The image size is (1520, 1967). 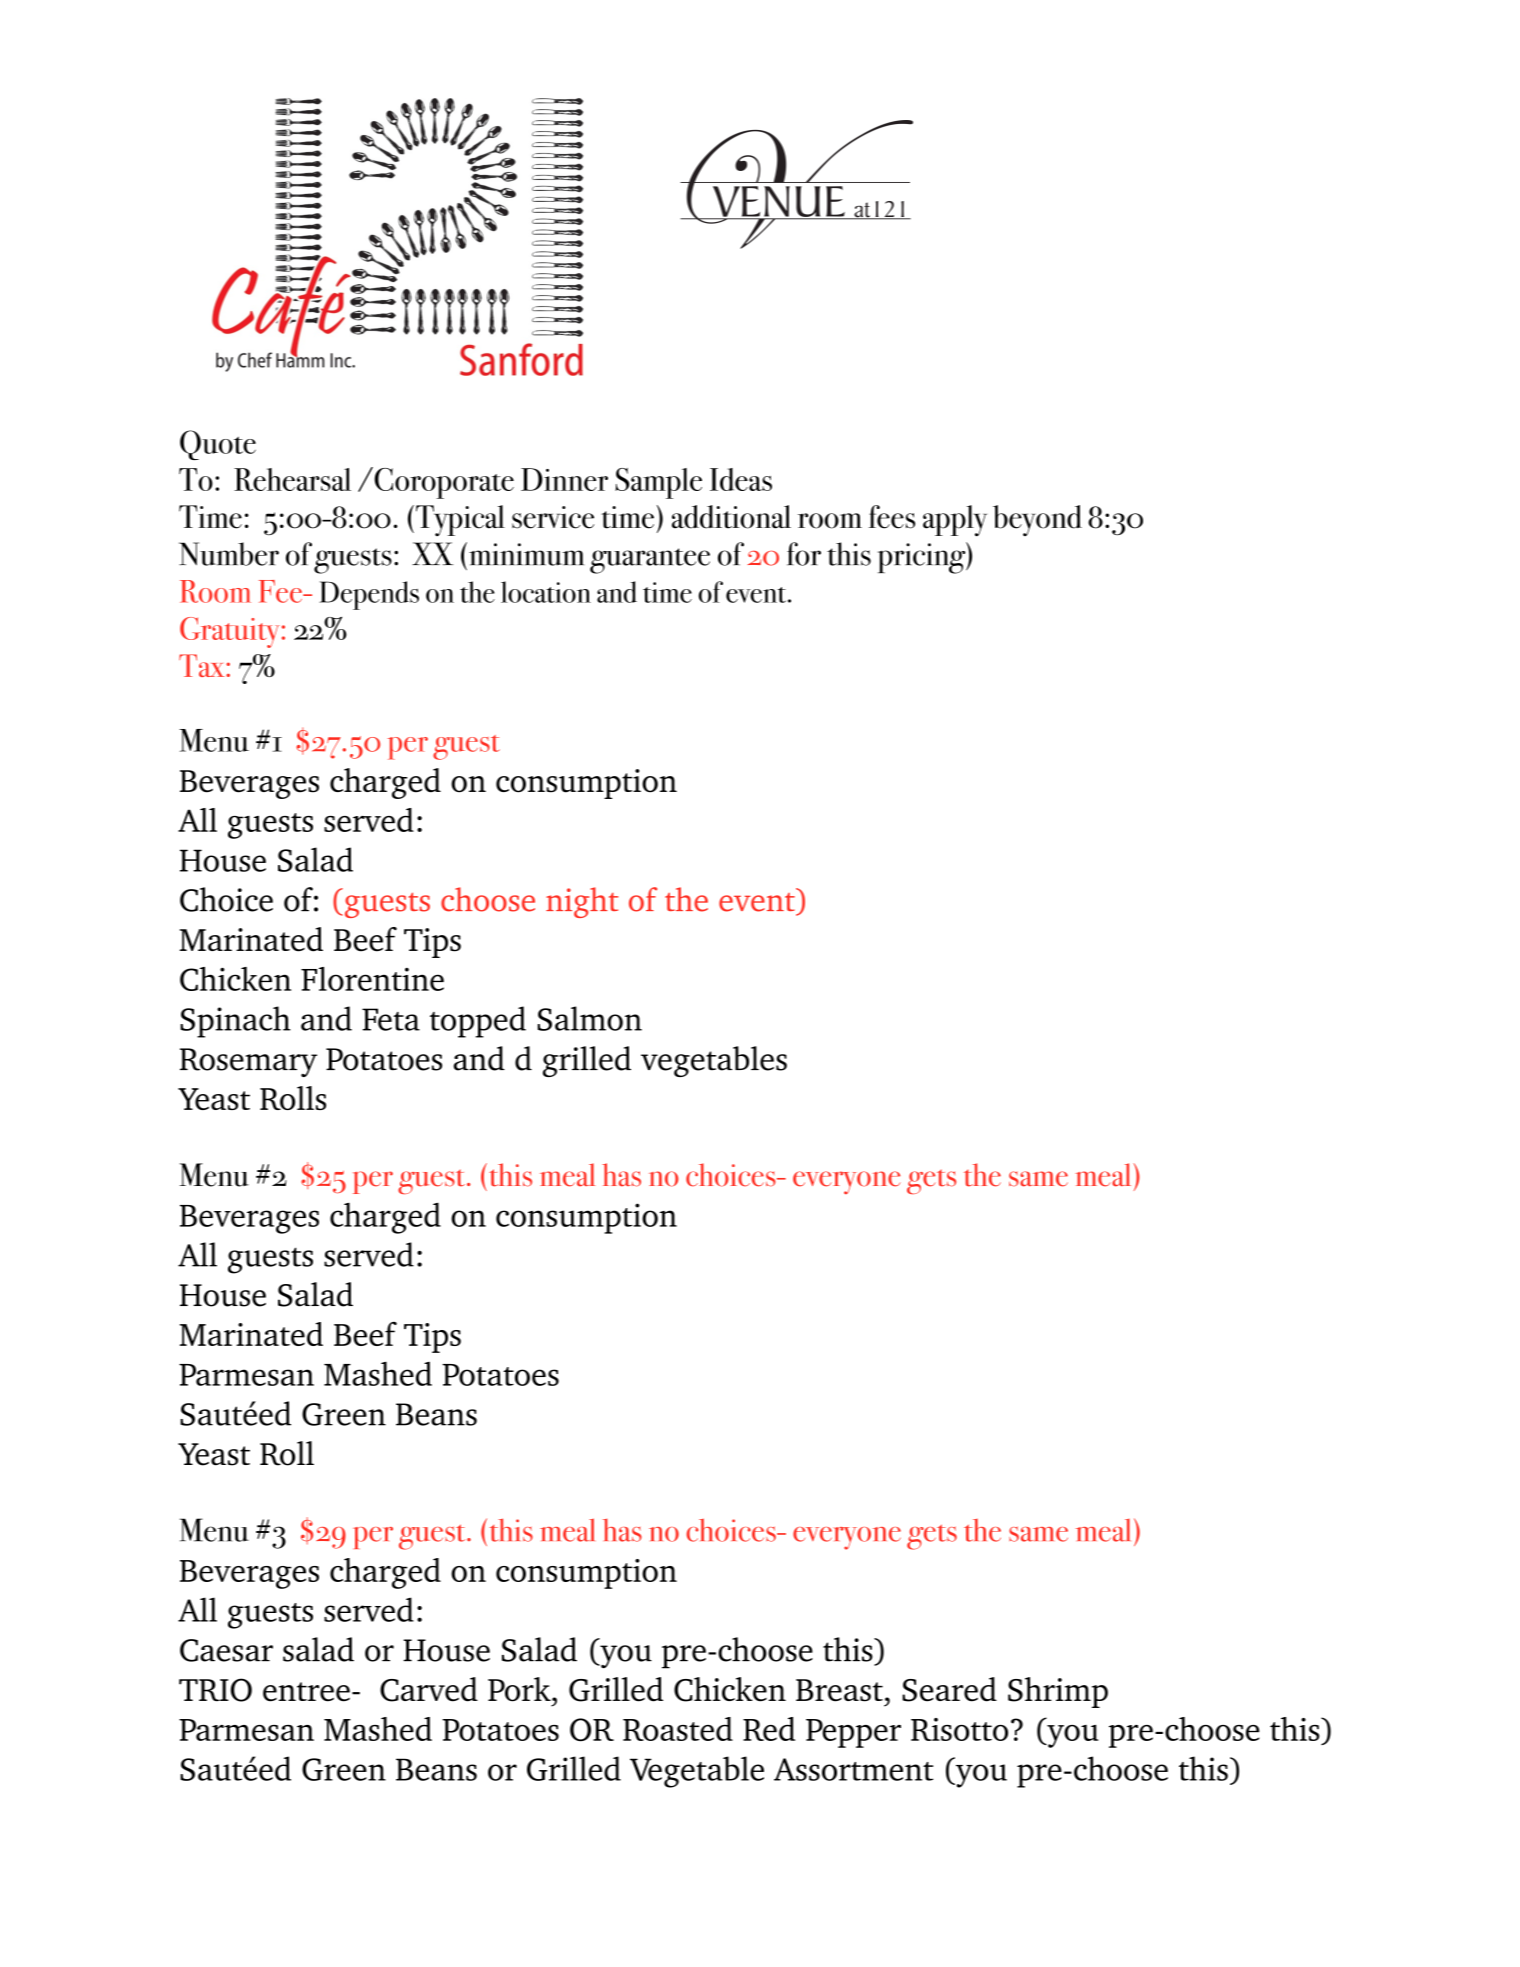 I want to click on Rosemary, so click(x=248, y=1062).
